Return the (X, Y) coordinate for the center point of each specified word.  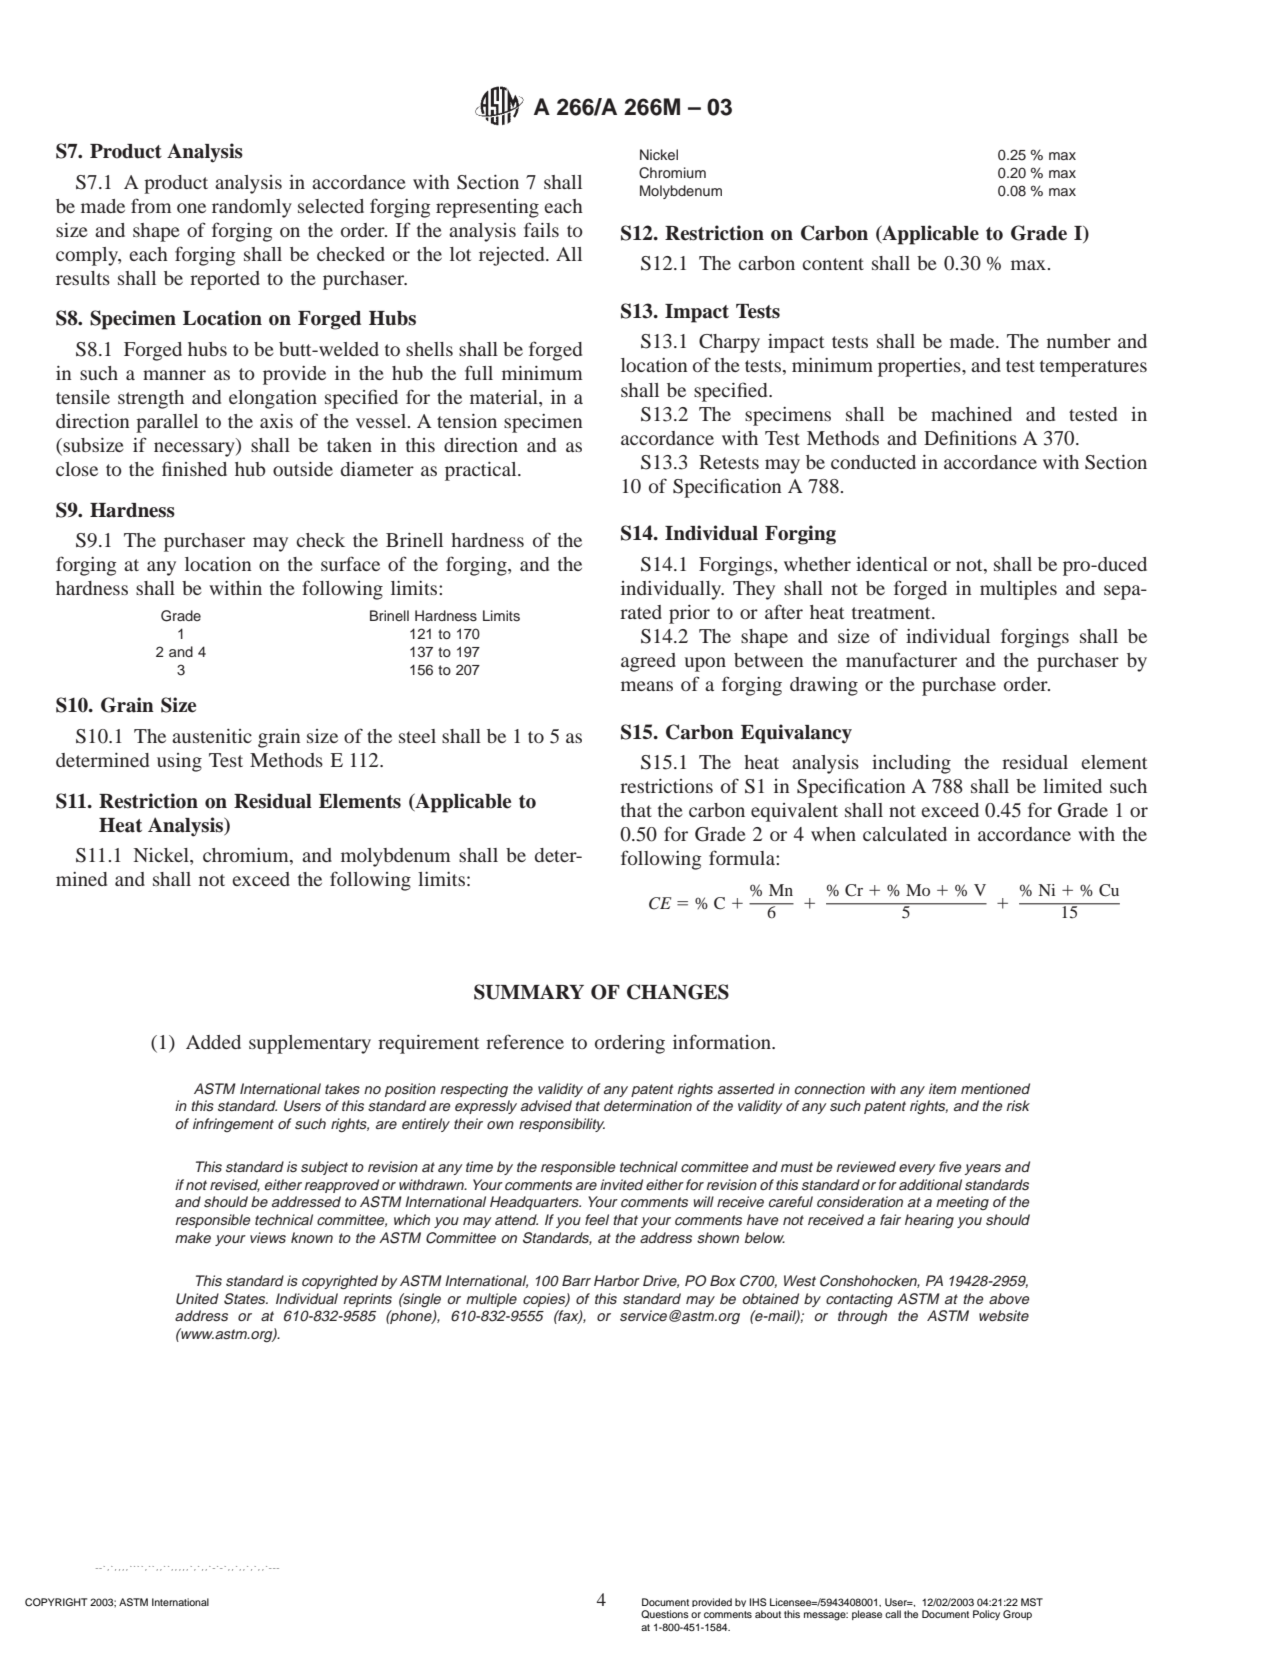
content (833, 264)
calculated (905, 834)
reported (225, 280)
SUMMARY (529, 992)
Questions (665, 1614)
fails (541, 229)
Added (213, 1042)
